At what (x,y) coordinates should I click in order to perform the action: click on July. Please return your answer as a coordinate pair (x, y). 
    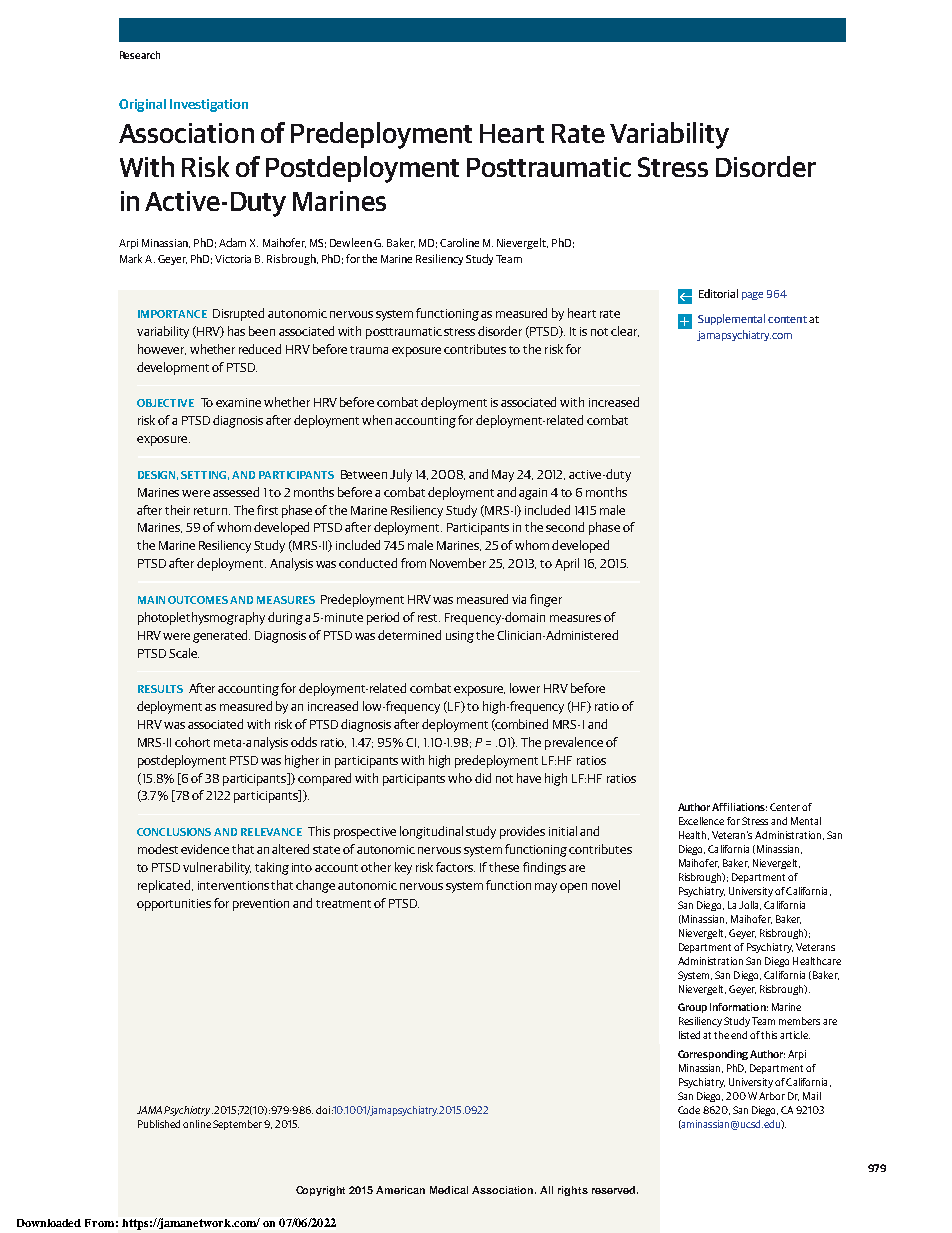
    Looking at the image, I should click on (401, 475).
